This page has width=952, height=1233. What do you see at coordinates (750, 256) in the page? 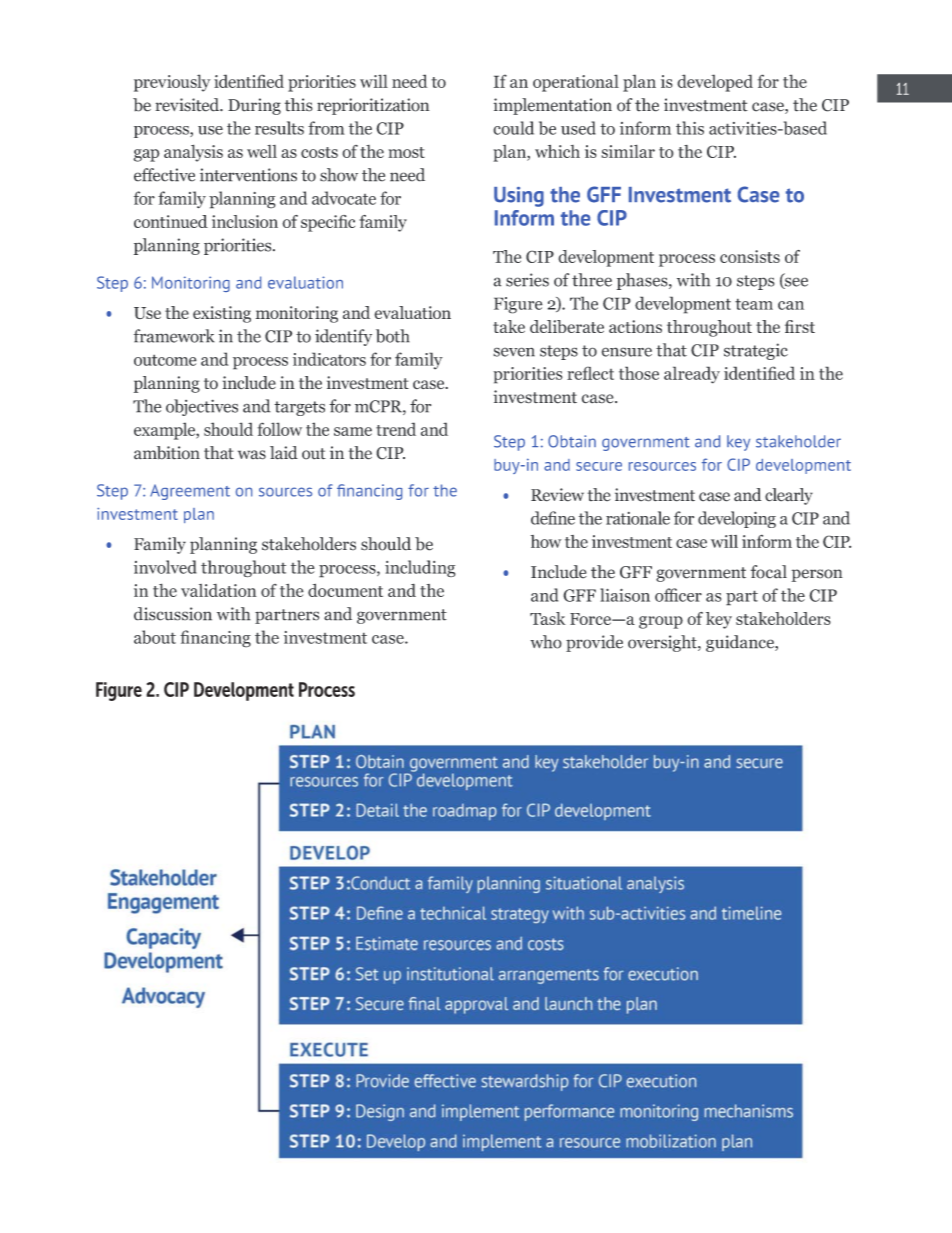
I see `consists` at bounding box center [750, 256].
